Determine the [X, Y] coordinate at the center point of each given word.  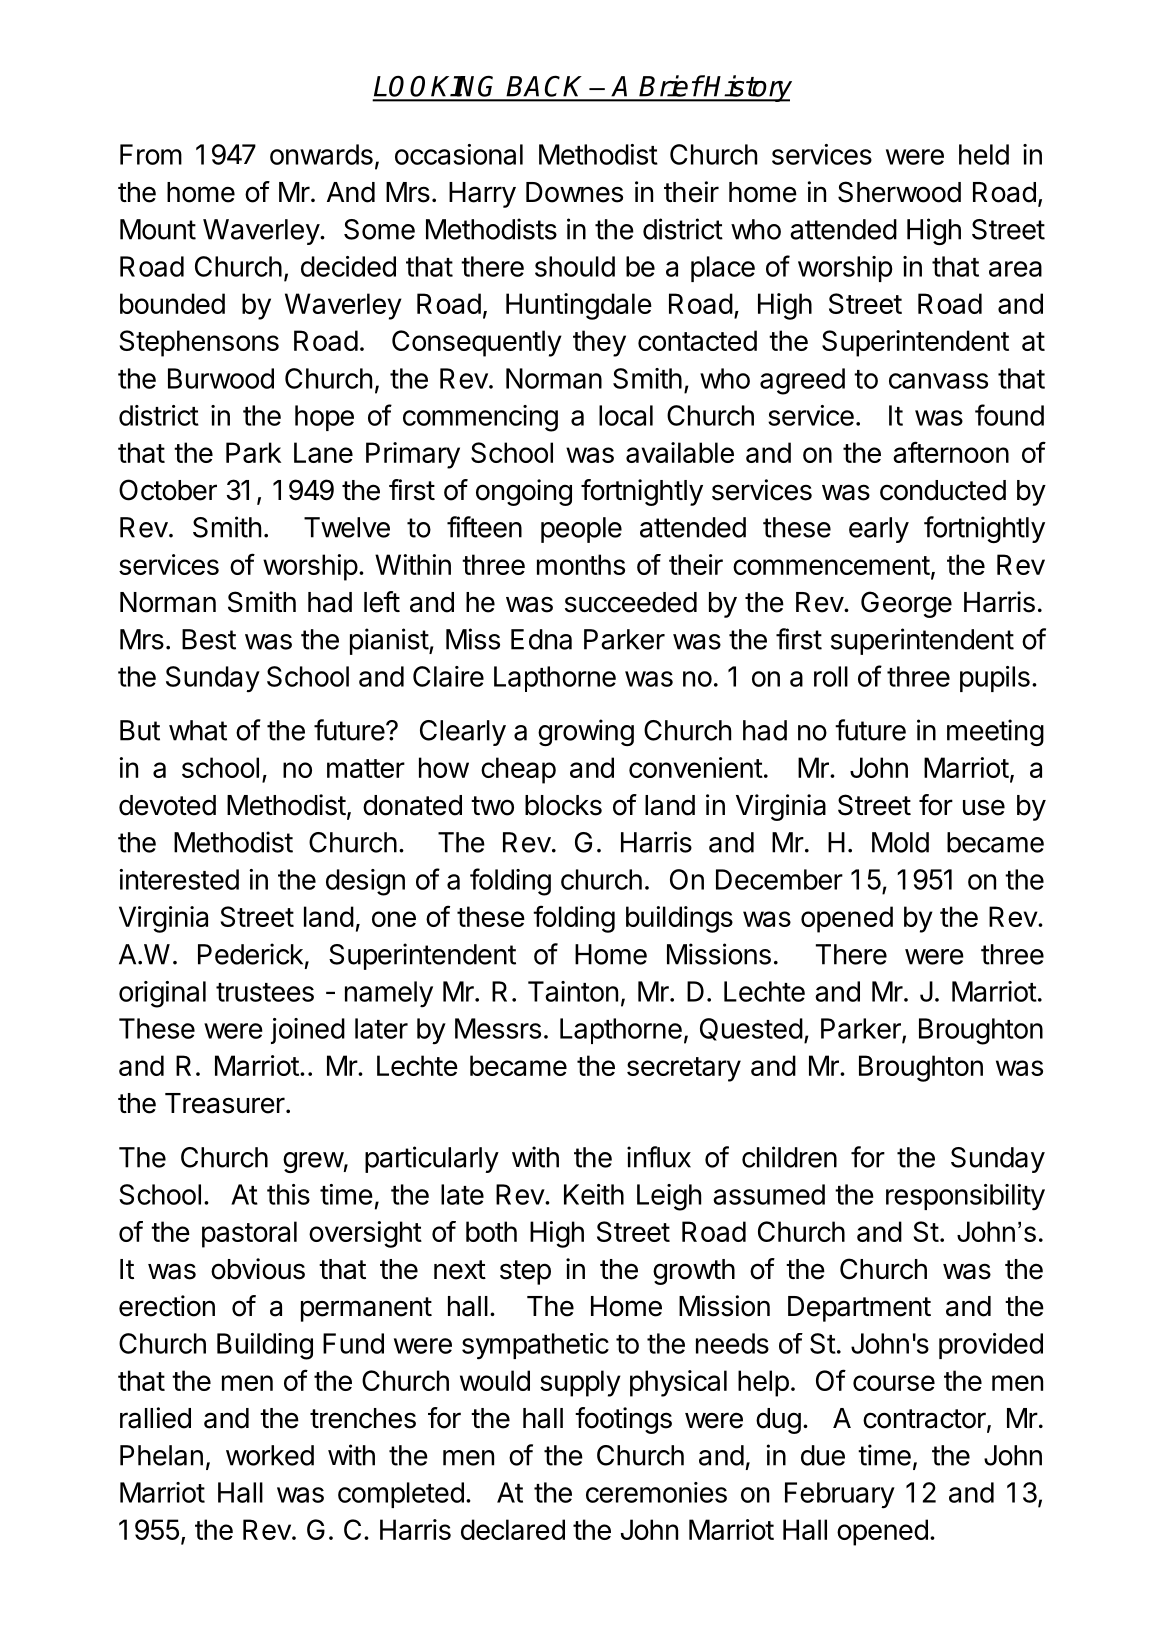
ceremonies [656, 1492]
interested [179, 879]
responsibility [965, 1197]
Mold [900, 842]
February [840, 1495]
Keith [594, 1194]
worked [270, 1455]
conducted [943, 490]
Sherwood [899, 192]
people [581, 530]
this [288, 1194]
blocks [563, 805]
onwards [321, 154]
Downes [574, 192]
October [168, 490]
